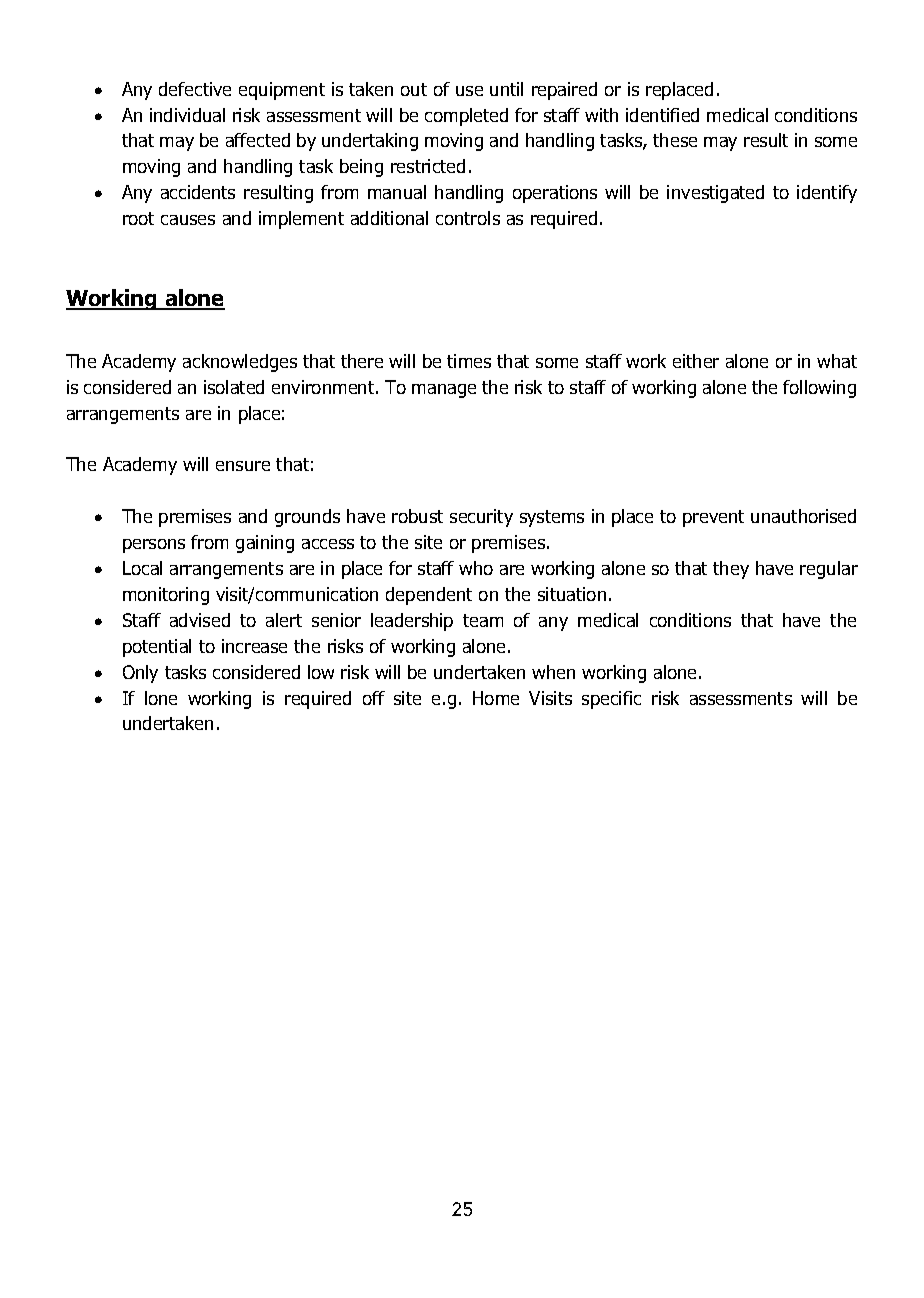  Describe the element at coordinates (611, 700) in the screenshot. I see `specific` at that location.
